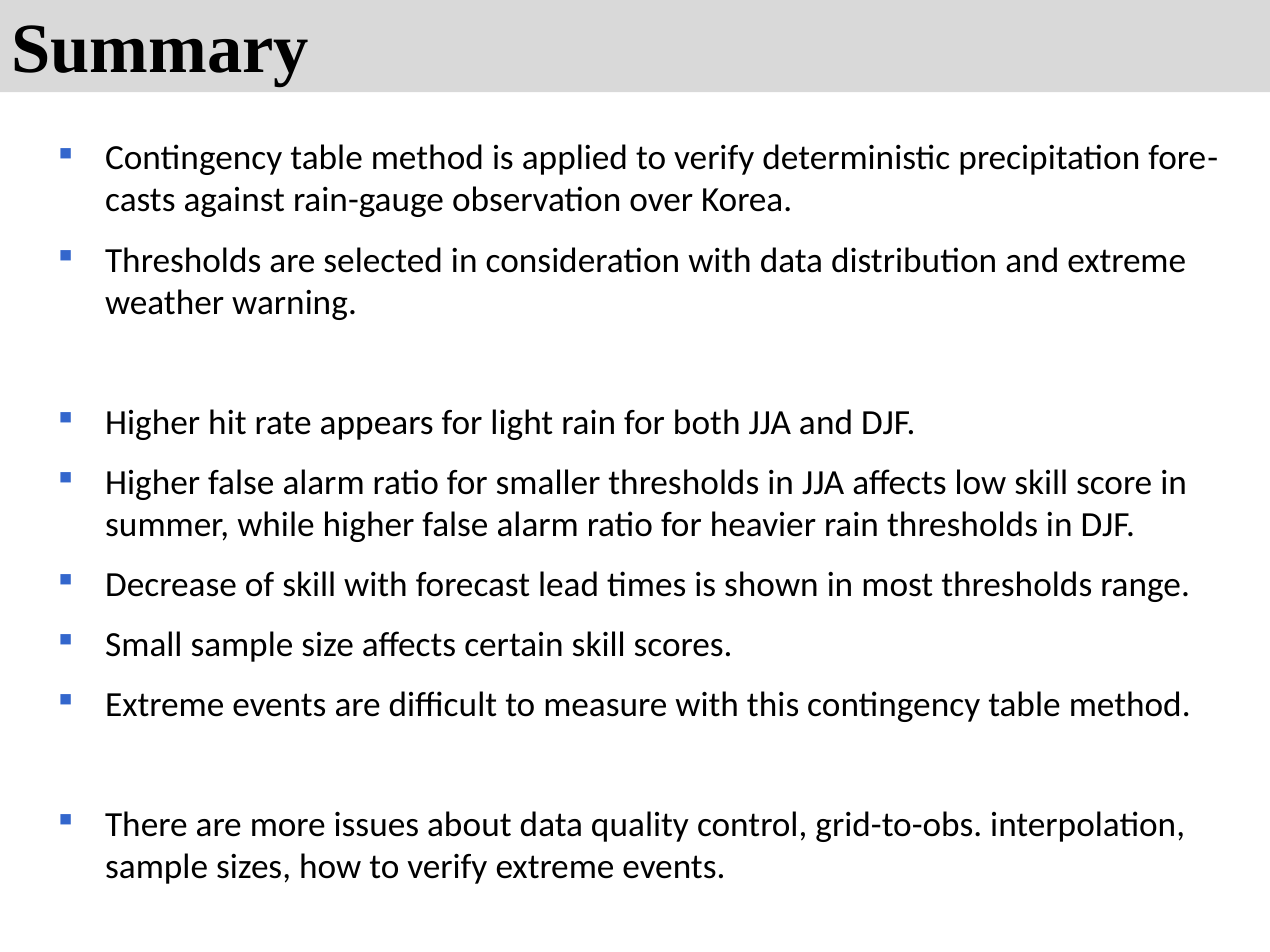 The height and width of the screenshot is (952, 1270). What do you see at coordinates (574, 159) in the screenshot?
I see `applied` at bounding box center [574, 159].
